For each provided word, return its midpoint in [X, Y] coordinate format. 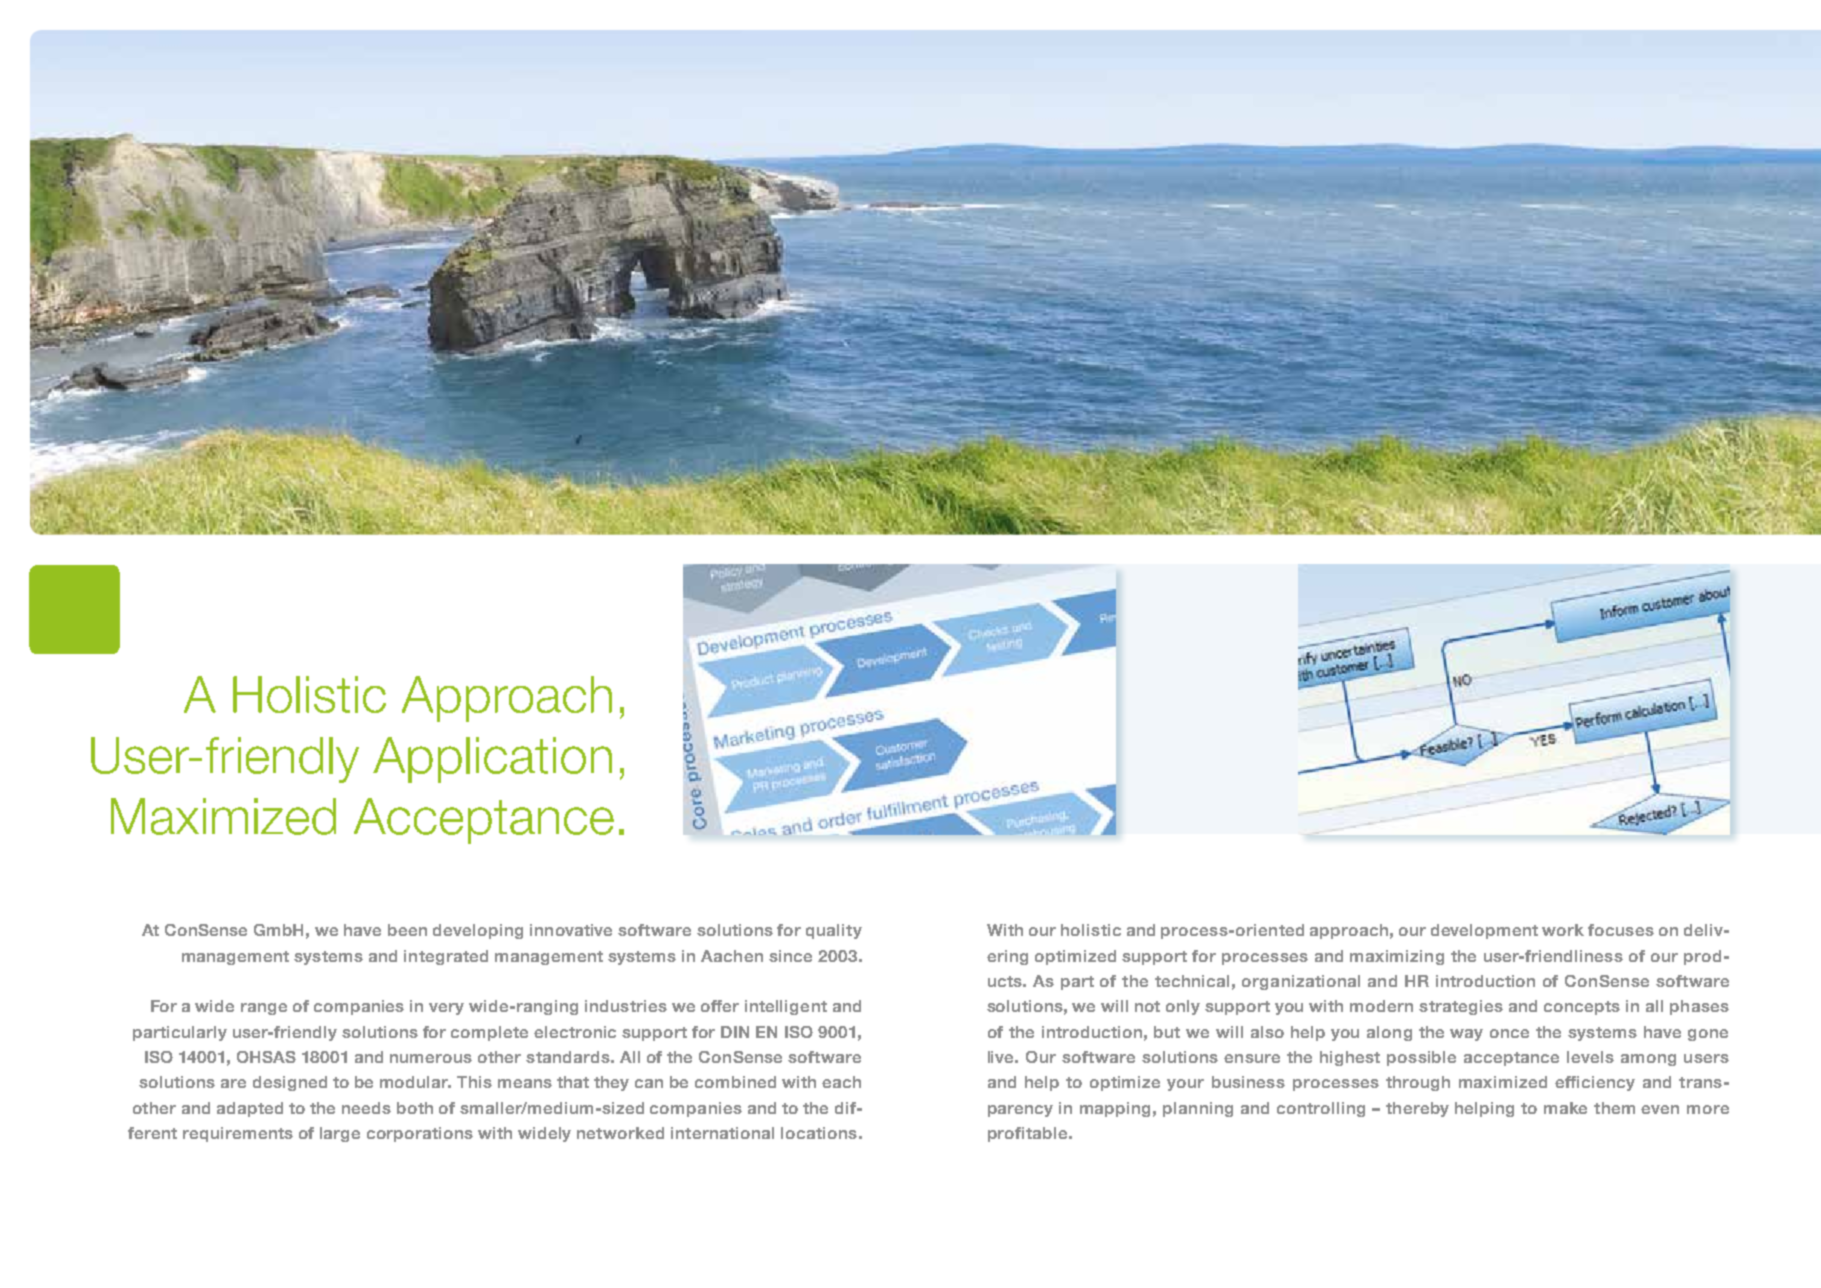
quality [834, 931]
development [1484, 931]
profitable [1029, 1134]
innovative [571, 930]
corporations [420, 1134]
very [446, 1009]
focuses [1621, 930]
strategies [1461, 1007]
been [407, 930]
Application [492, 760]
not [1147, 1006]
